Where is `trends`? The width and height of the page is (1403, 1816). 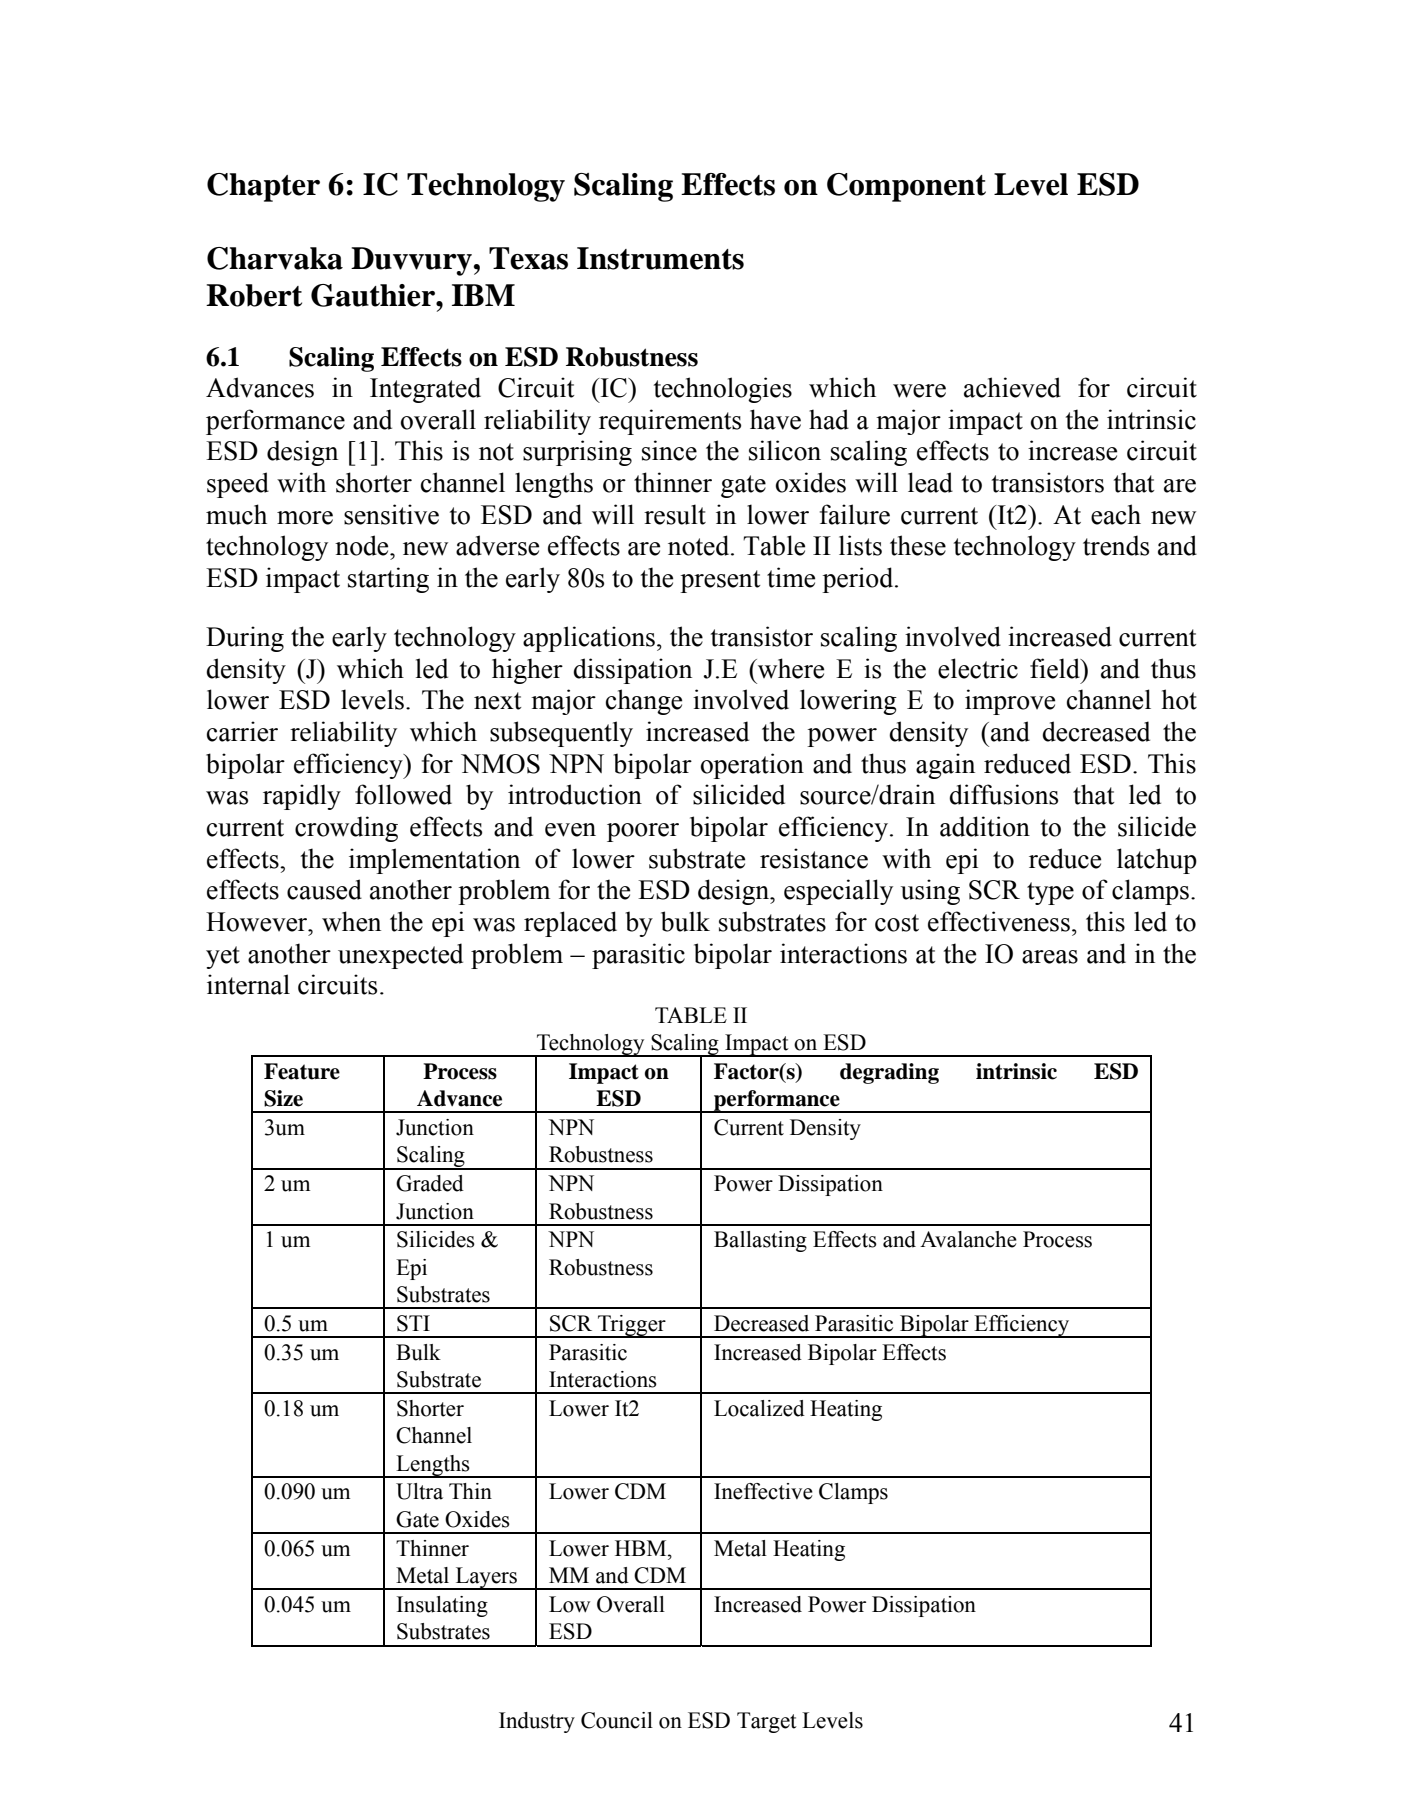 trends is located at coordinates (1116, 545).
